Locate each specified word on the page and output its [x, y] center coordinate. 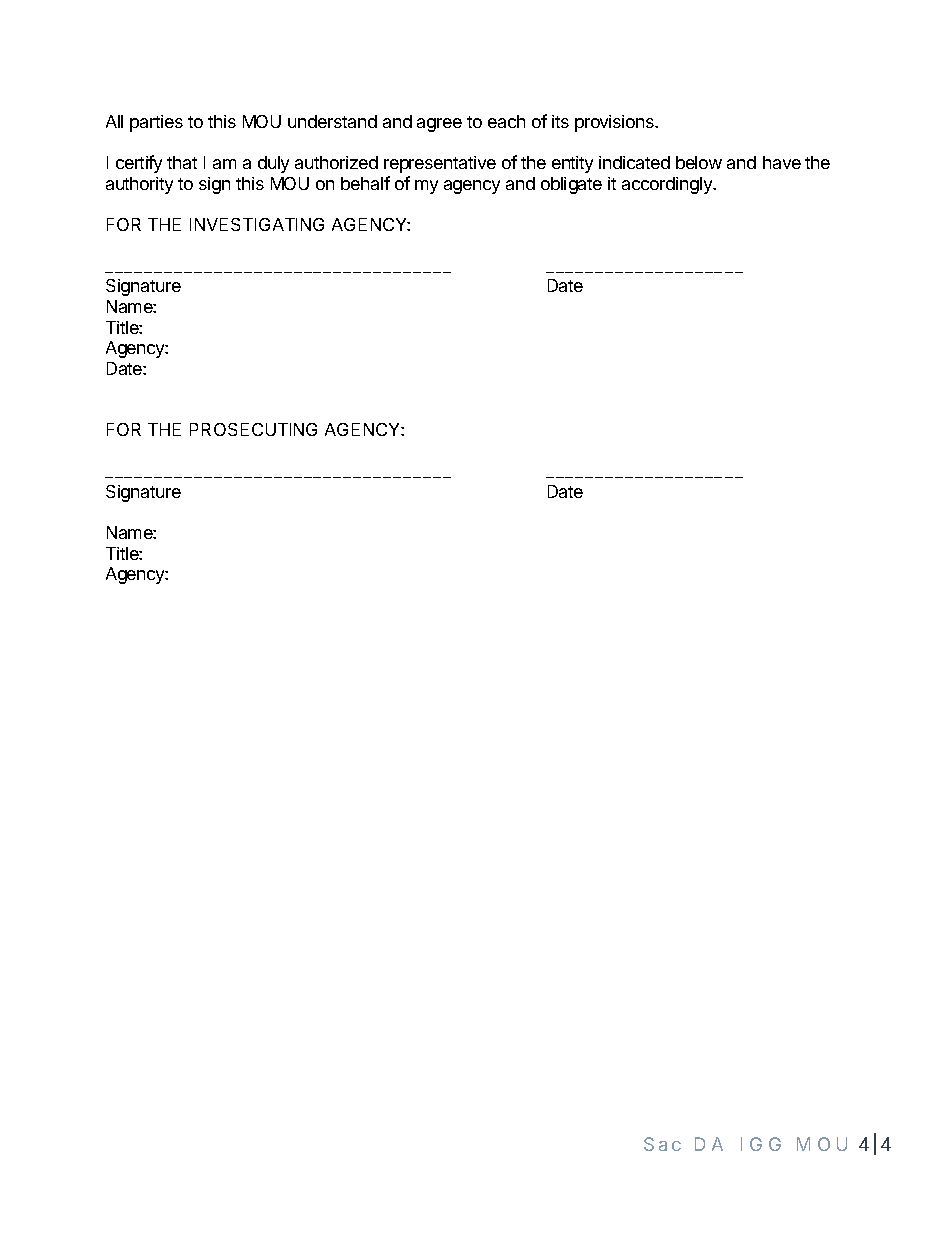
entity [572, 164]
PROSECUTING [253, 429]
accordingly [668, 185]
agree [439, 125]
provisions [615, 123]
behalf [365, 183]
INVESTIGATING [257, 224]
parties [156, 123]
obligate [571, 185]
